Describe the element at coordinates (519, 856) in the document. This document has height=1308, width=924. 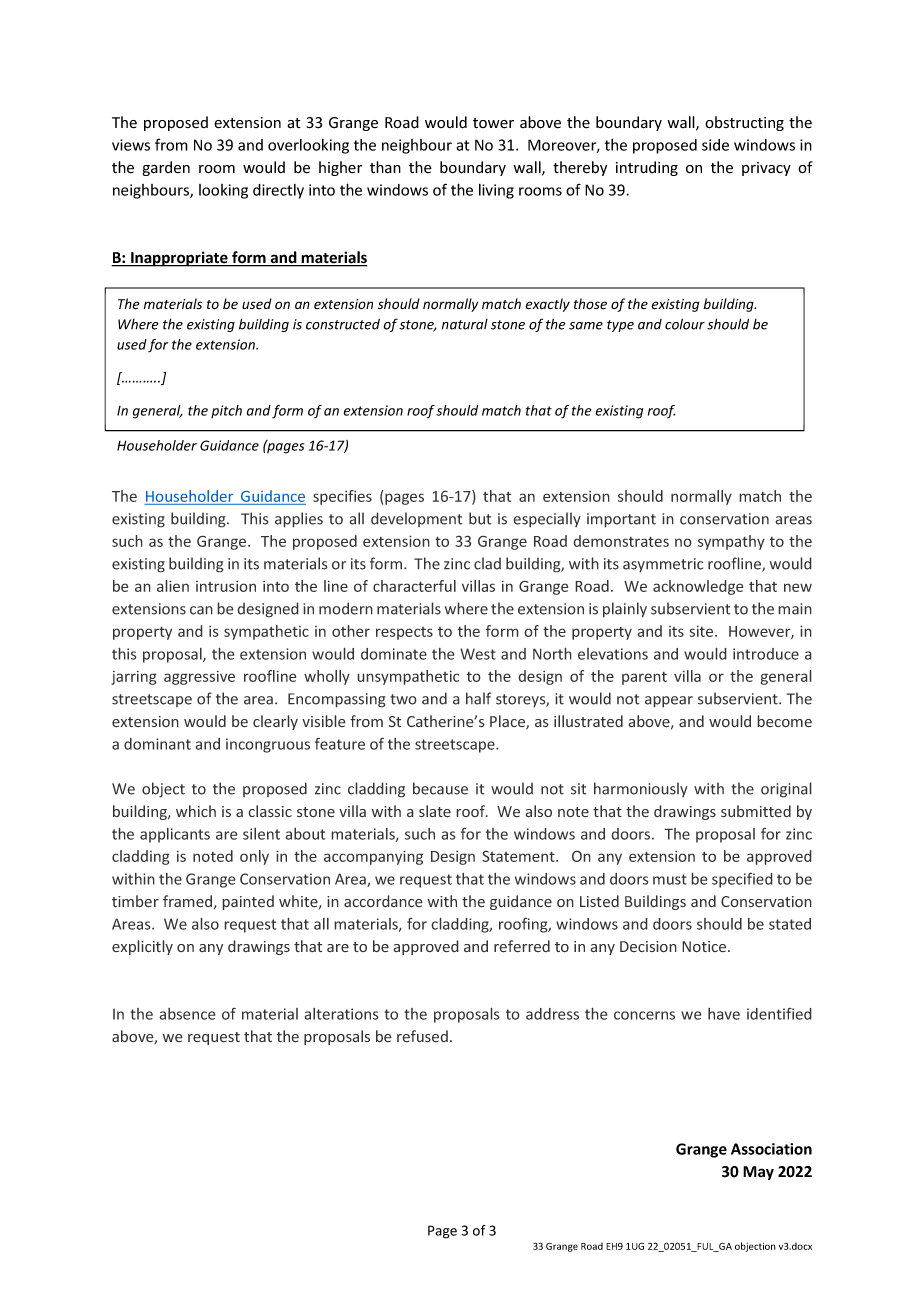
I see `Statement` at that location.
